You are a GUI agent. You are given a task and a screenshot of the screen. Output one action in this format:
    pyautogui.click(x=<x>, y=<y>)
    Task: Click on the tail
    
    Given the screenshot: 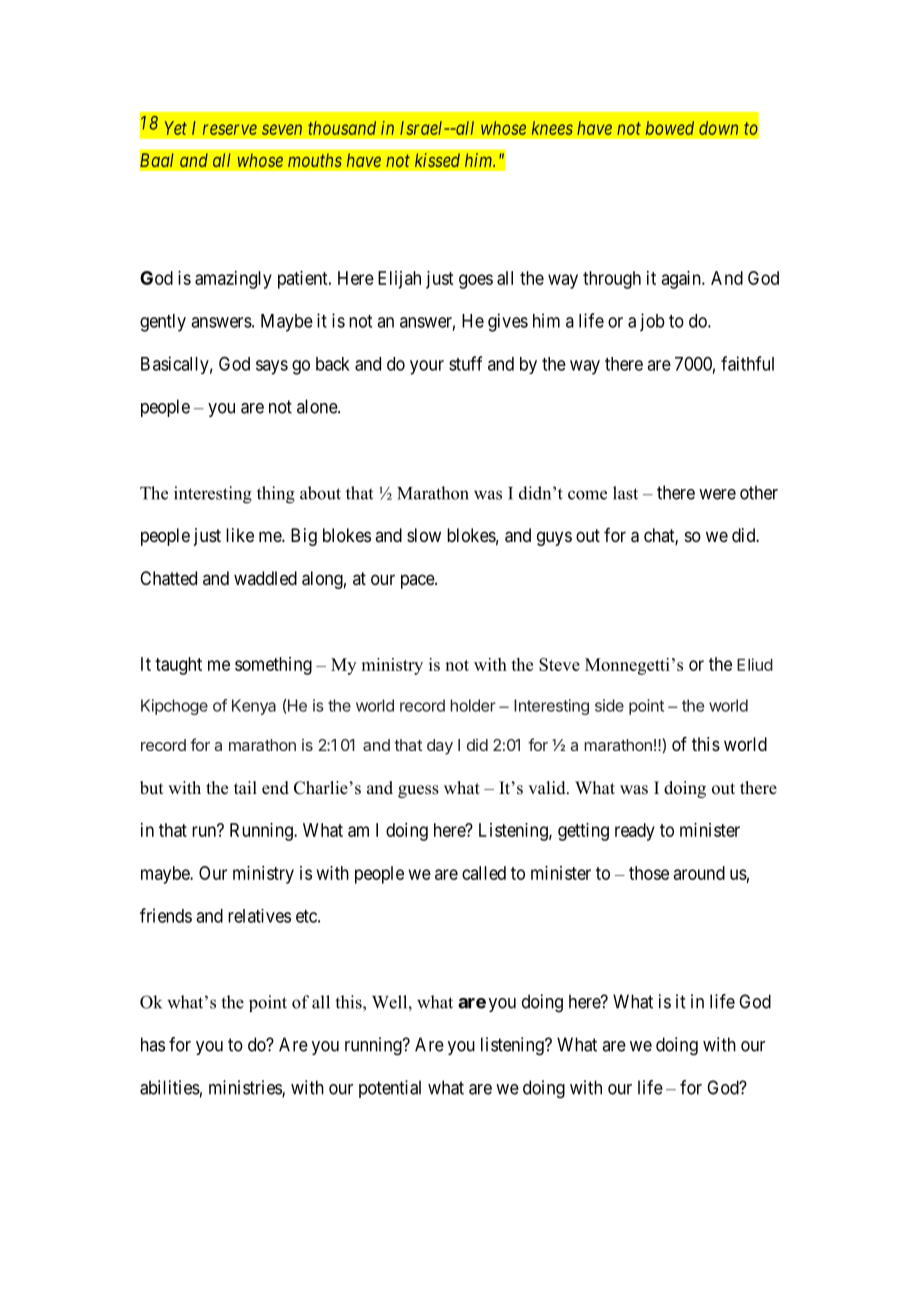 What is the action you would take?
    pyautogui.click(x=245, y=787)
